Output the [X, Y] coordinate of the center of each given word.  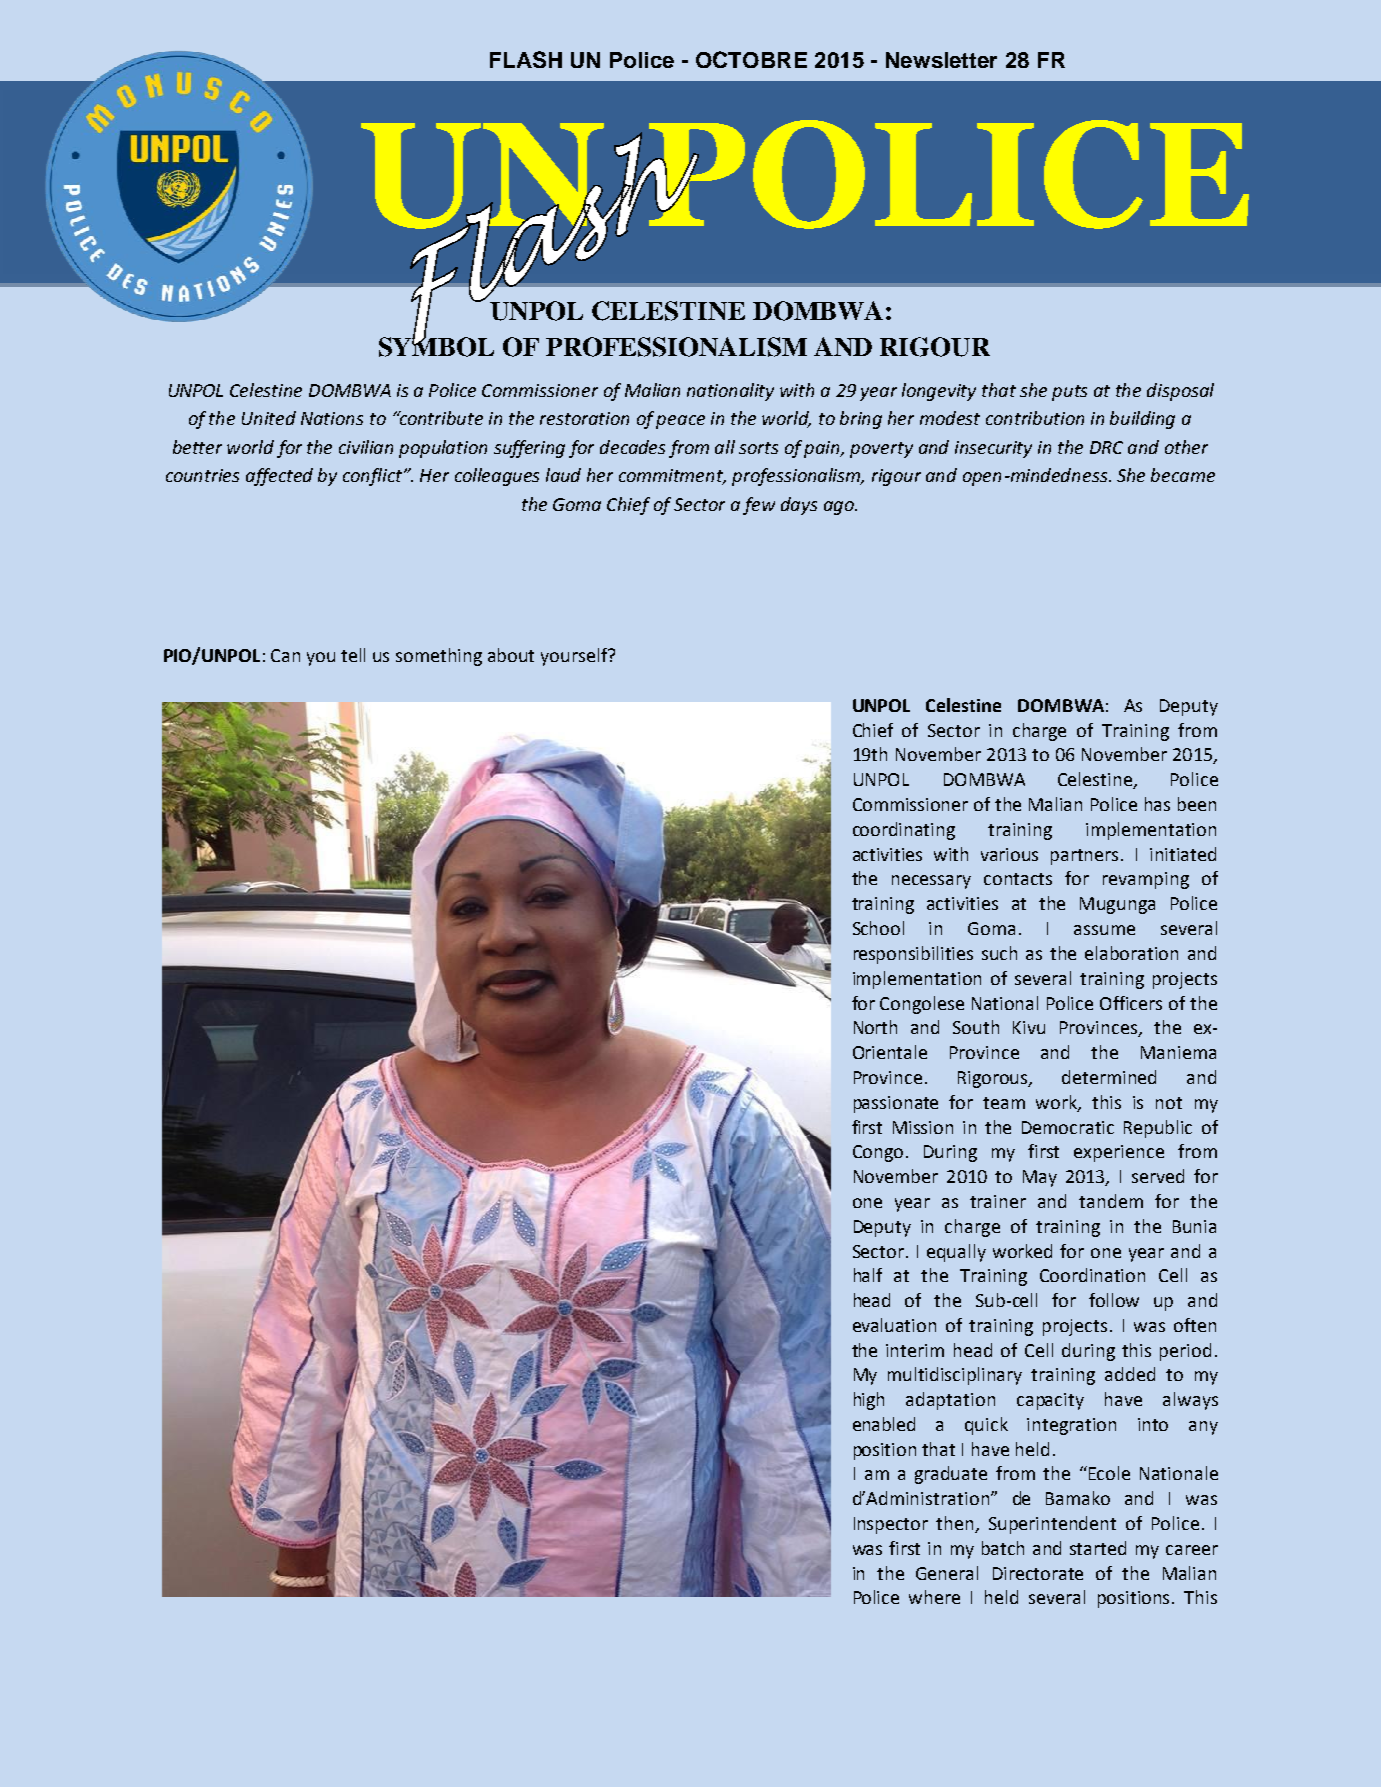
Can [285, 655]
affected [279, 477]
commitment [672, 477]
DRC [1106, 447]
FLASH [526, 59]
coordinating [904, 831]
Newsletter [941, 60]
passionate [896, 1104]
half [868, 1275]
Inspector [891, 1525]
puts [1069, 393]
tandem [1111, 1201]
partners [1086, 857]
